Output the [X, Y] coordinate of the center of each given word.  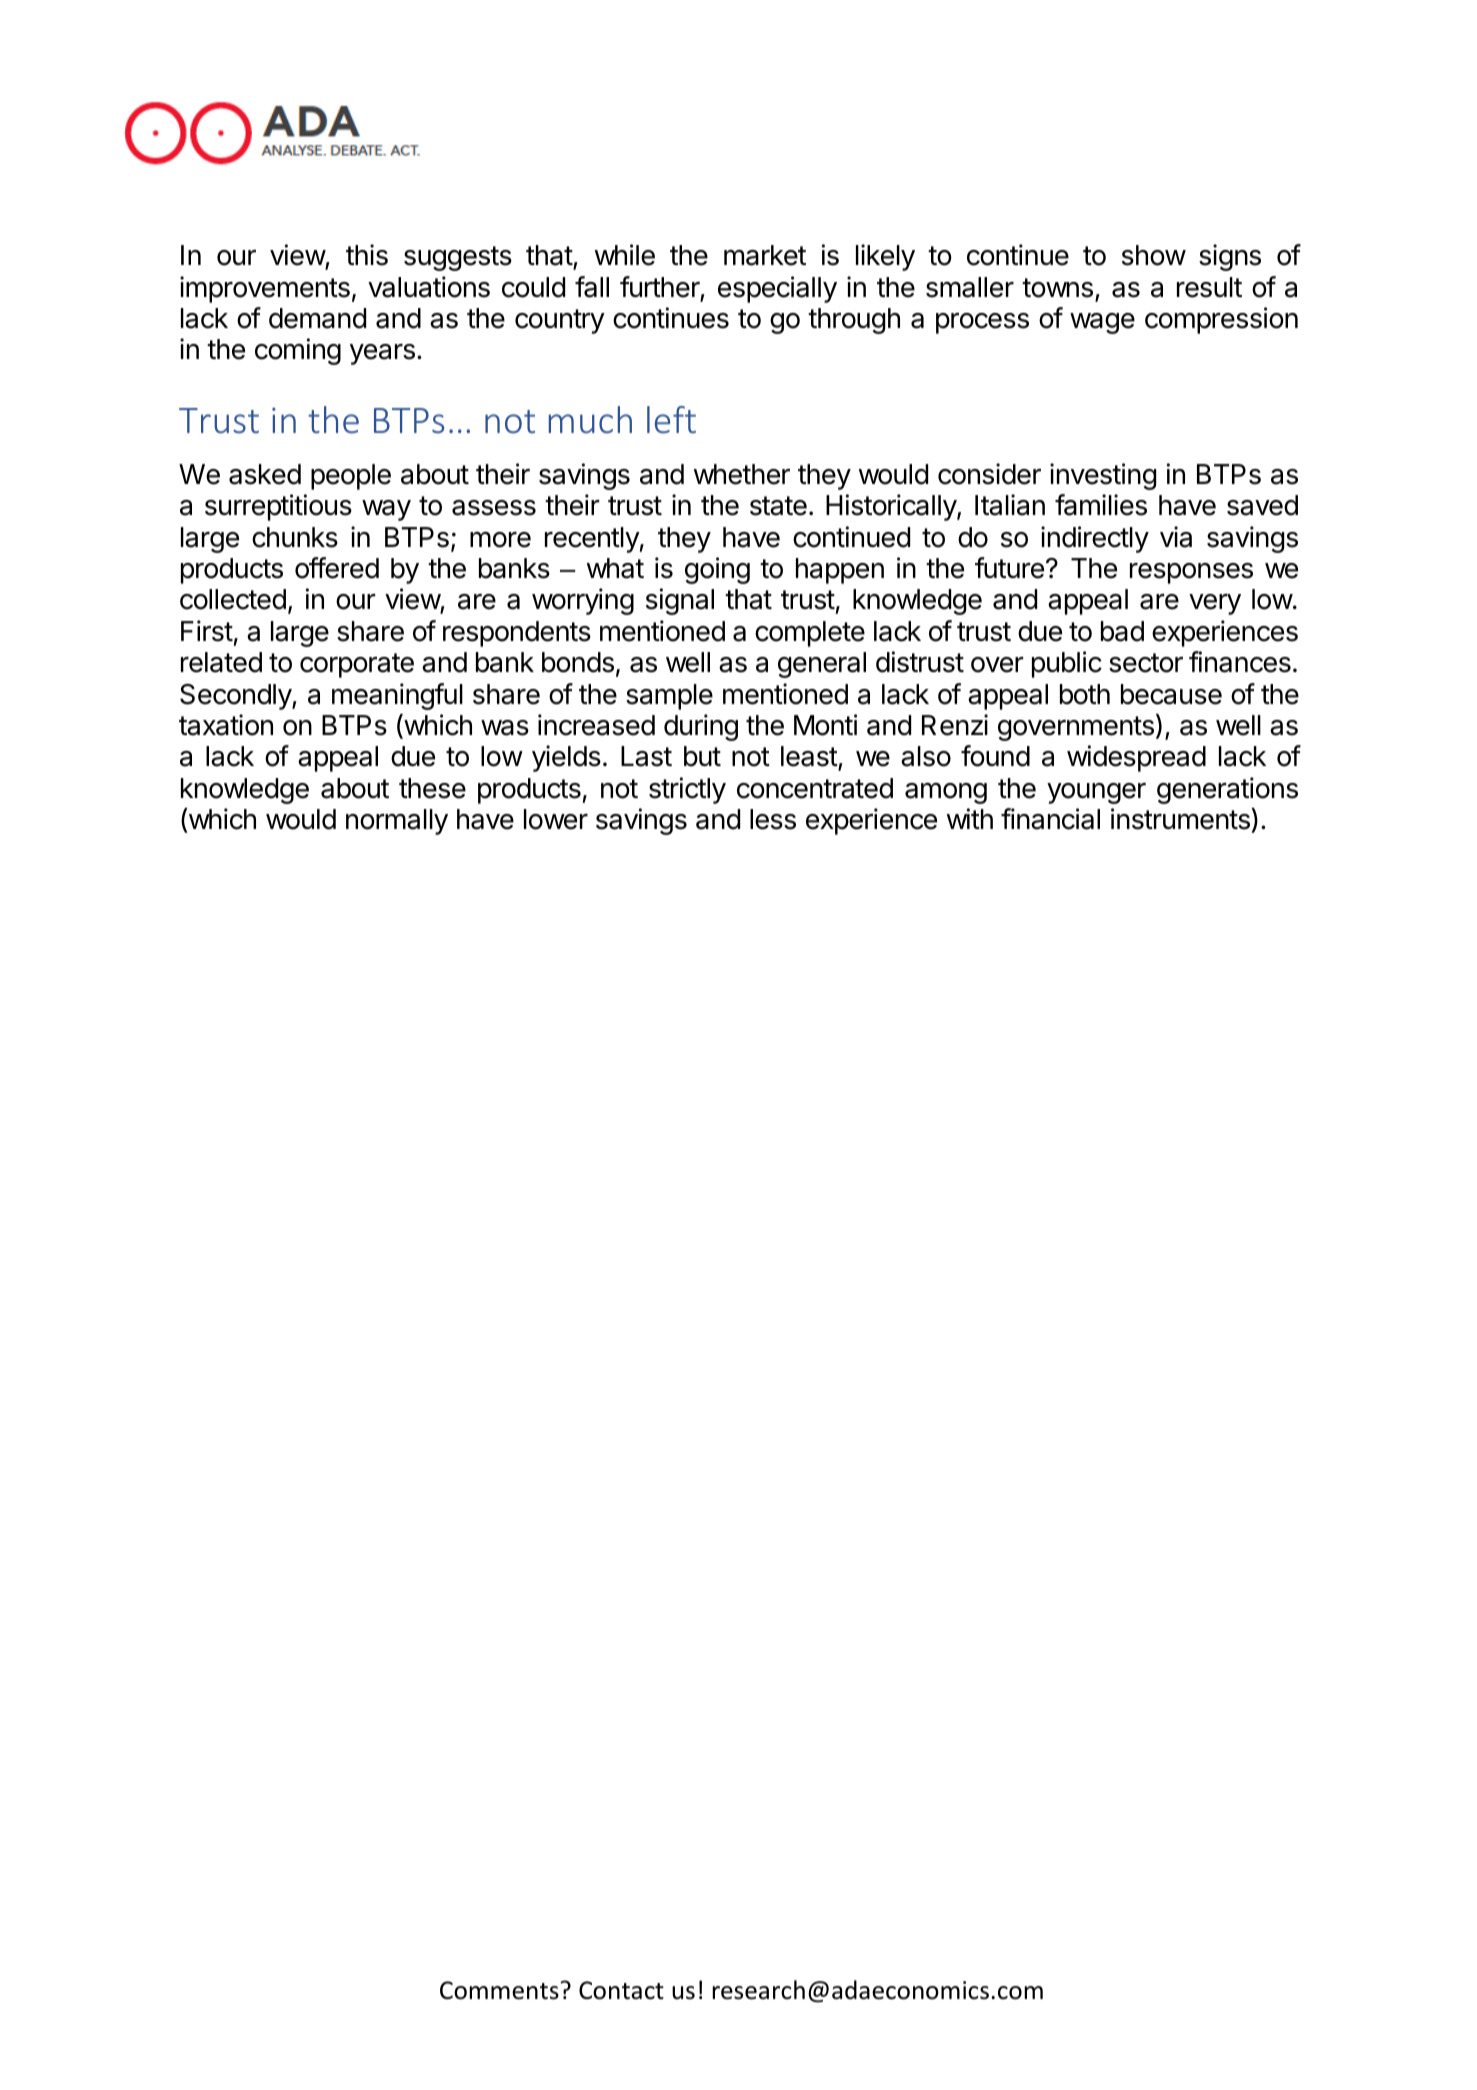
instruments [1180, 819]
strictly [687, 790]
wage [1102, 323]
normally [397, 822]
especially [777, 289]
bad [1122, 631]
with [970, 818]
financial [1050, 819]
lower [556, 819]
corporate [357, 665]
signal [680, 601]
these [432, 788]
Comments [500, 1990]
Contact [621, 1990]
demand [317, 318]
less [773, 819]
